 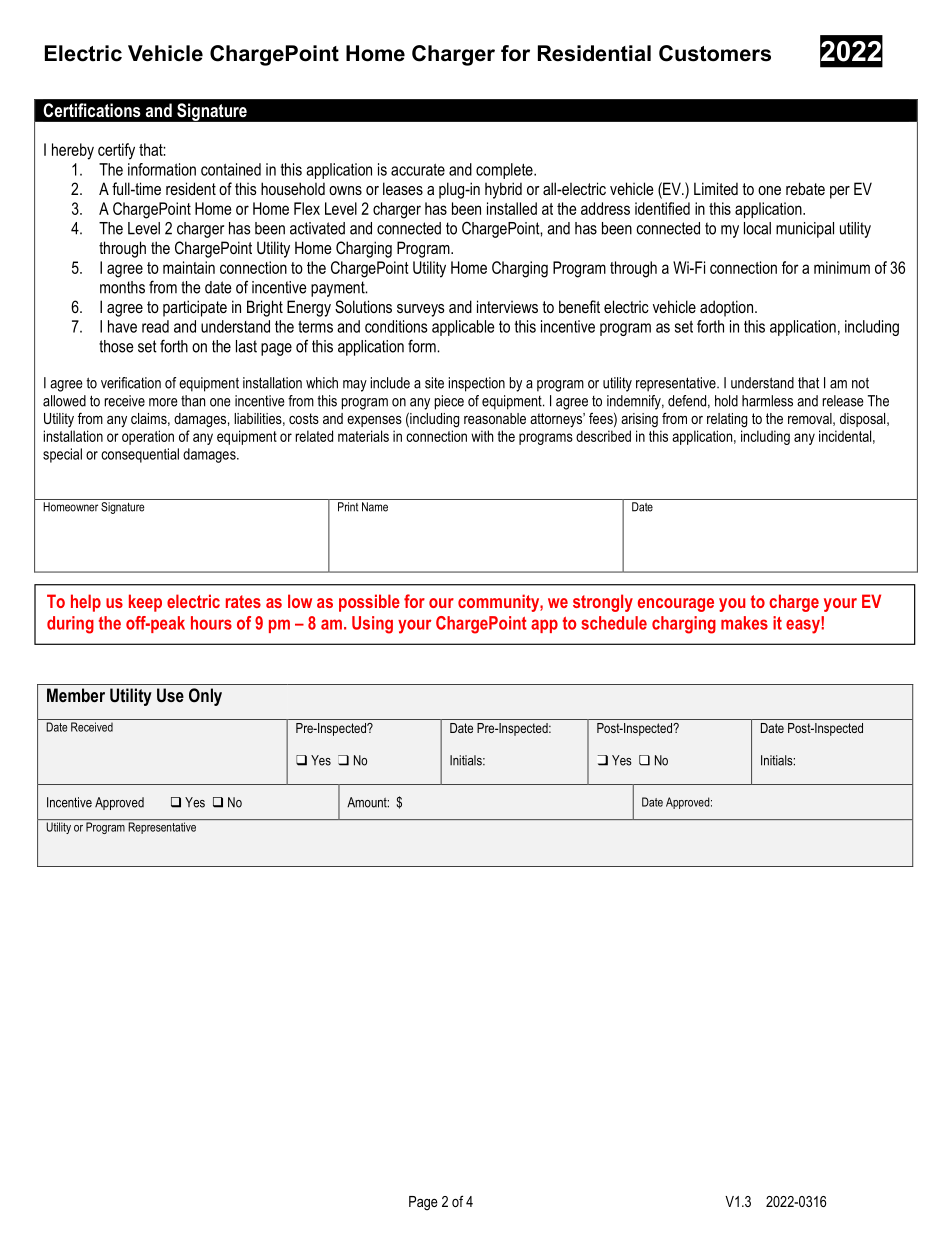 What do you see at coordinates (744, 623) in the page?
I see `makes` at bounding box center [744, 623].
